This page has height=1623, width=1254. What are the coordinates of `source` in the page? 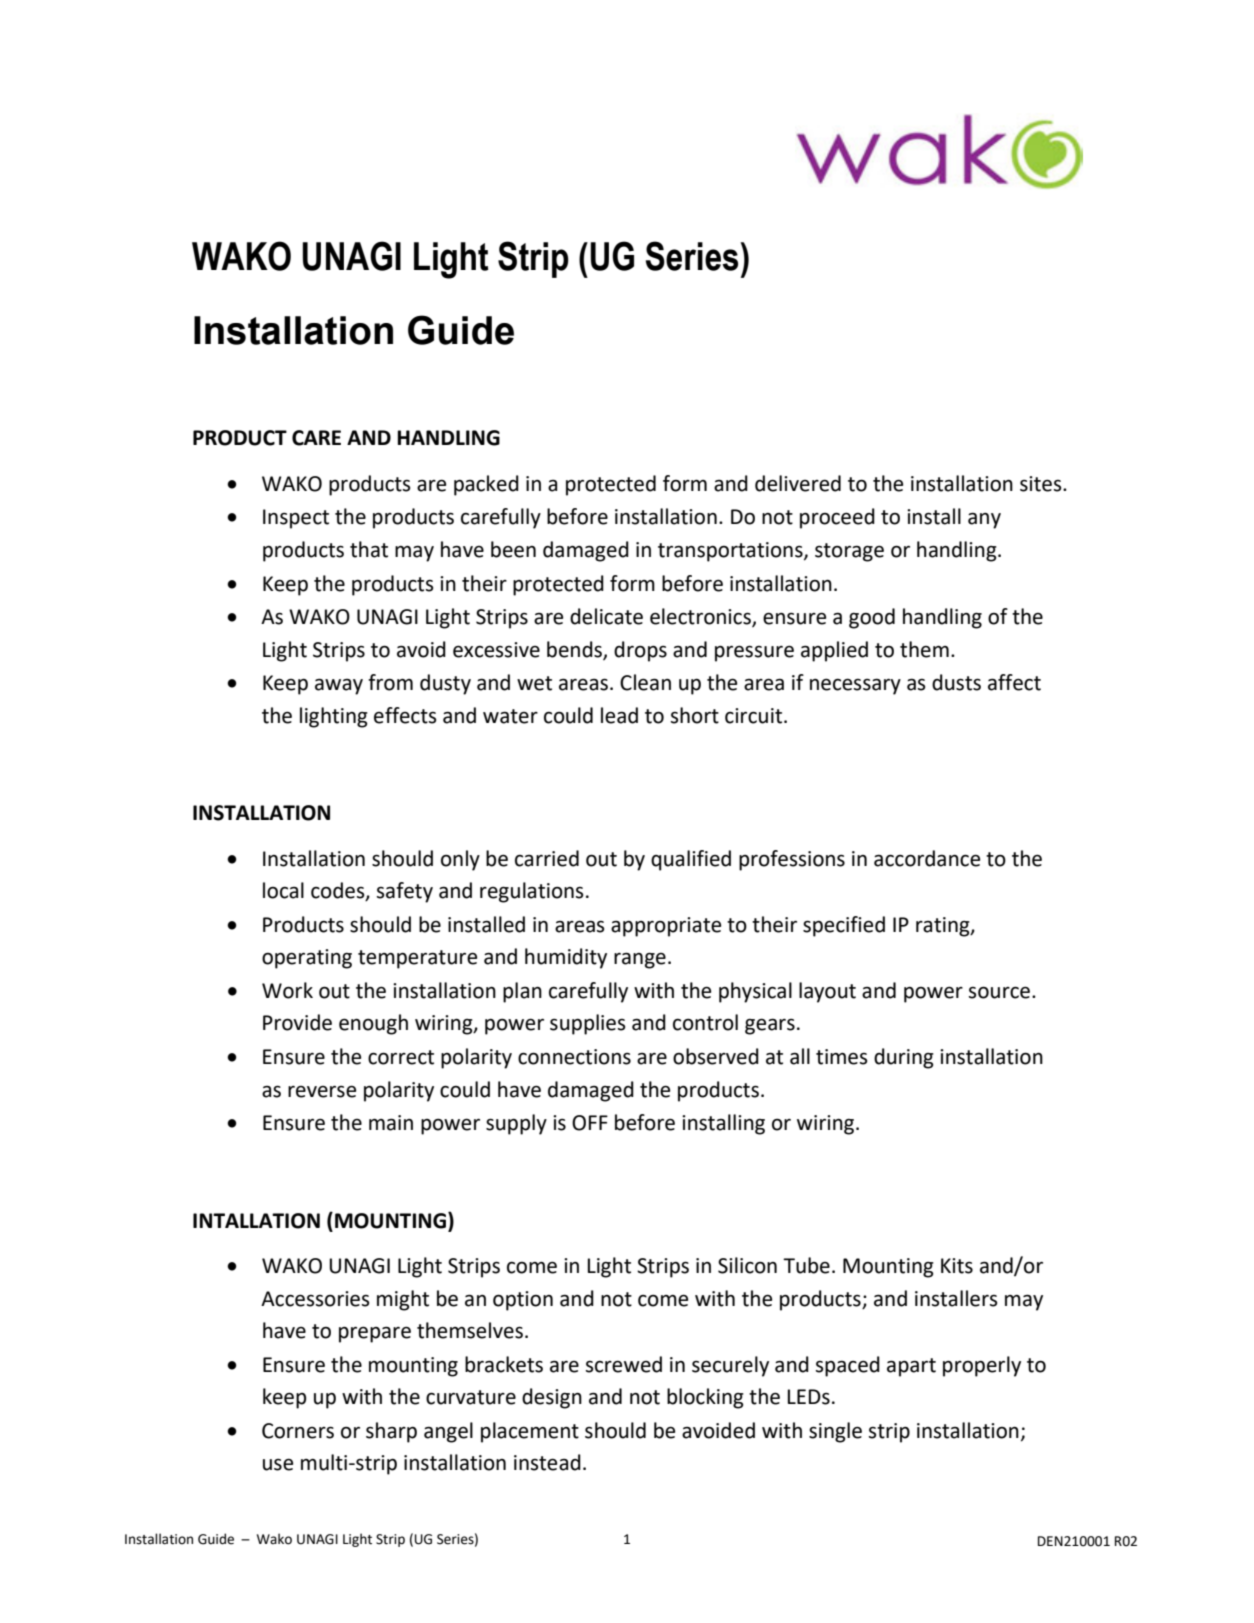 It's located at (999, 992).
